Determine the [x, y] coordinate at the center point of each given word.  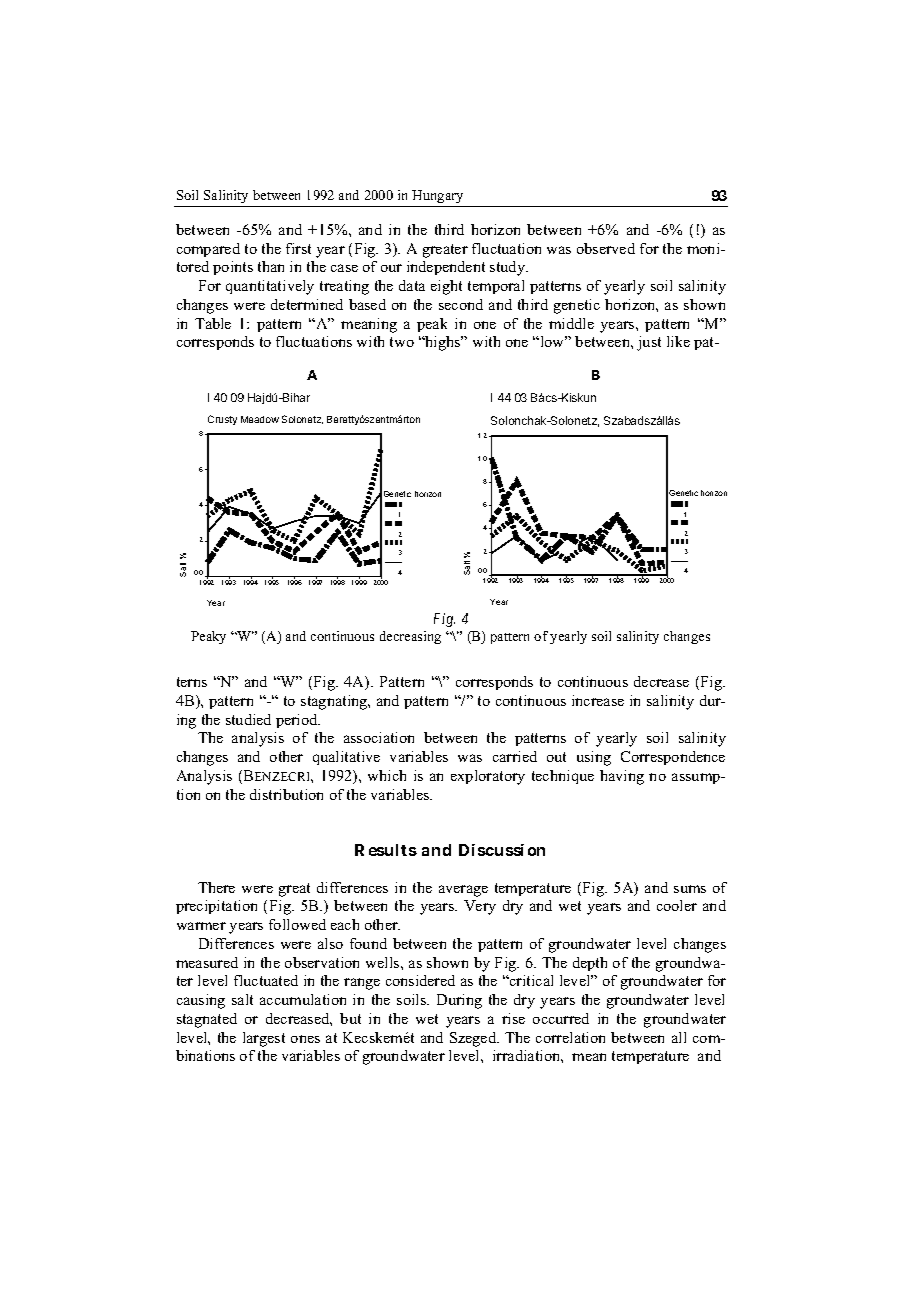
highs [443, 343]
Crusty [222, 420]
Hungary [437, 196]
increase [598, 700]
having [622, 777]
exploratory [488, 777]
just [649, 343]
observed [606, 248]
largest [264, 1039]
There [216, 887]
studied [248, 719]
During [459, 1001]
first [298, 248]
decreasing [410, 637]
